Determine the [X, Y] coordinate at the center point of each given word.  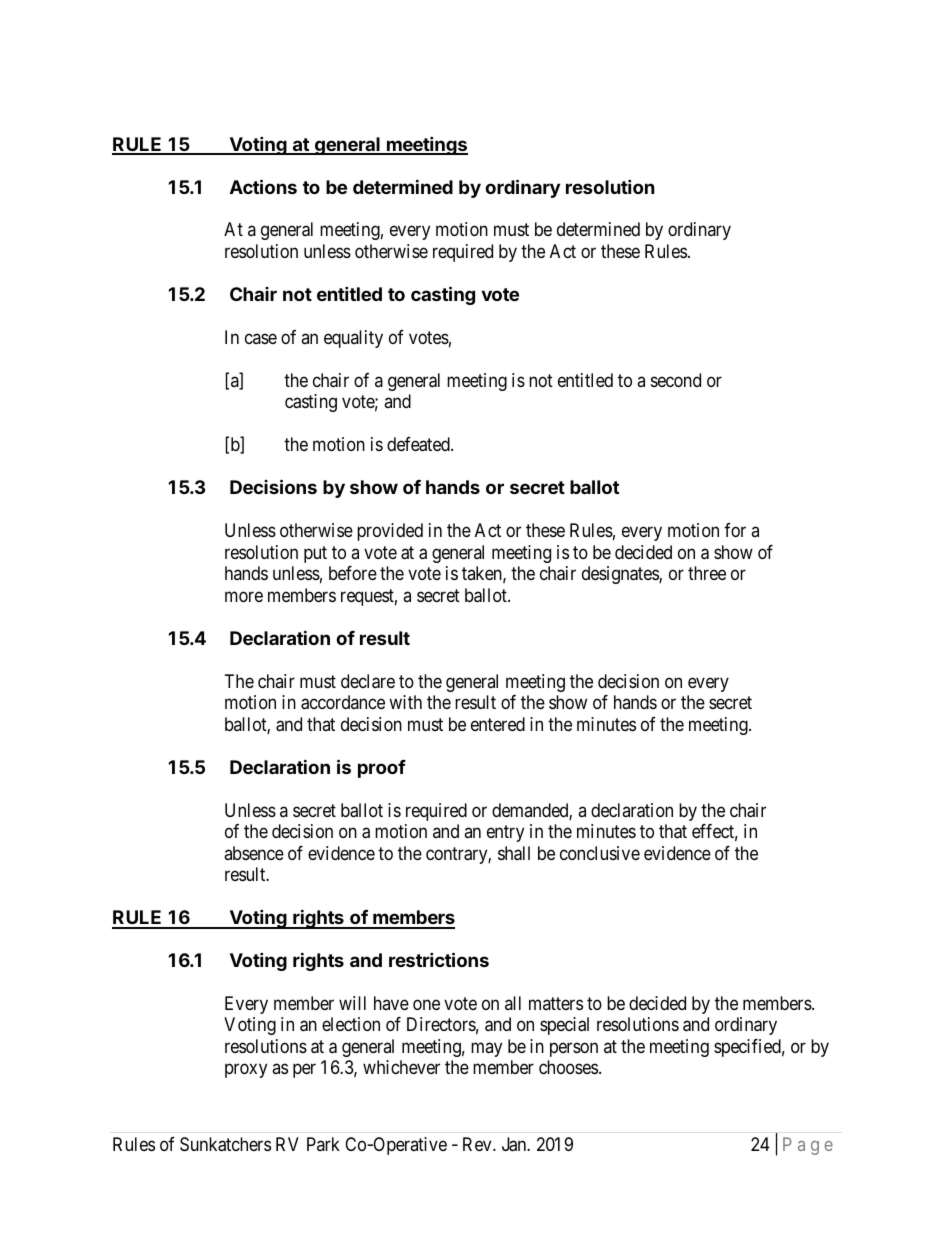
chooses [568, 1067]
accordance [343, 702]
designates [621, 575]
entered [498, 724]
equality [353, 339]
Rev [478, 1144]
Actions [263, 186]
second [676, 380]
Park [323, 1144]
